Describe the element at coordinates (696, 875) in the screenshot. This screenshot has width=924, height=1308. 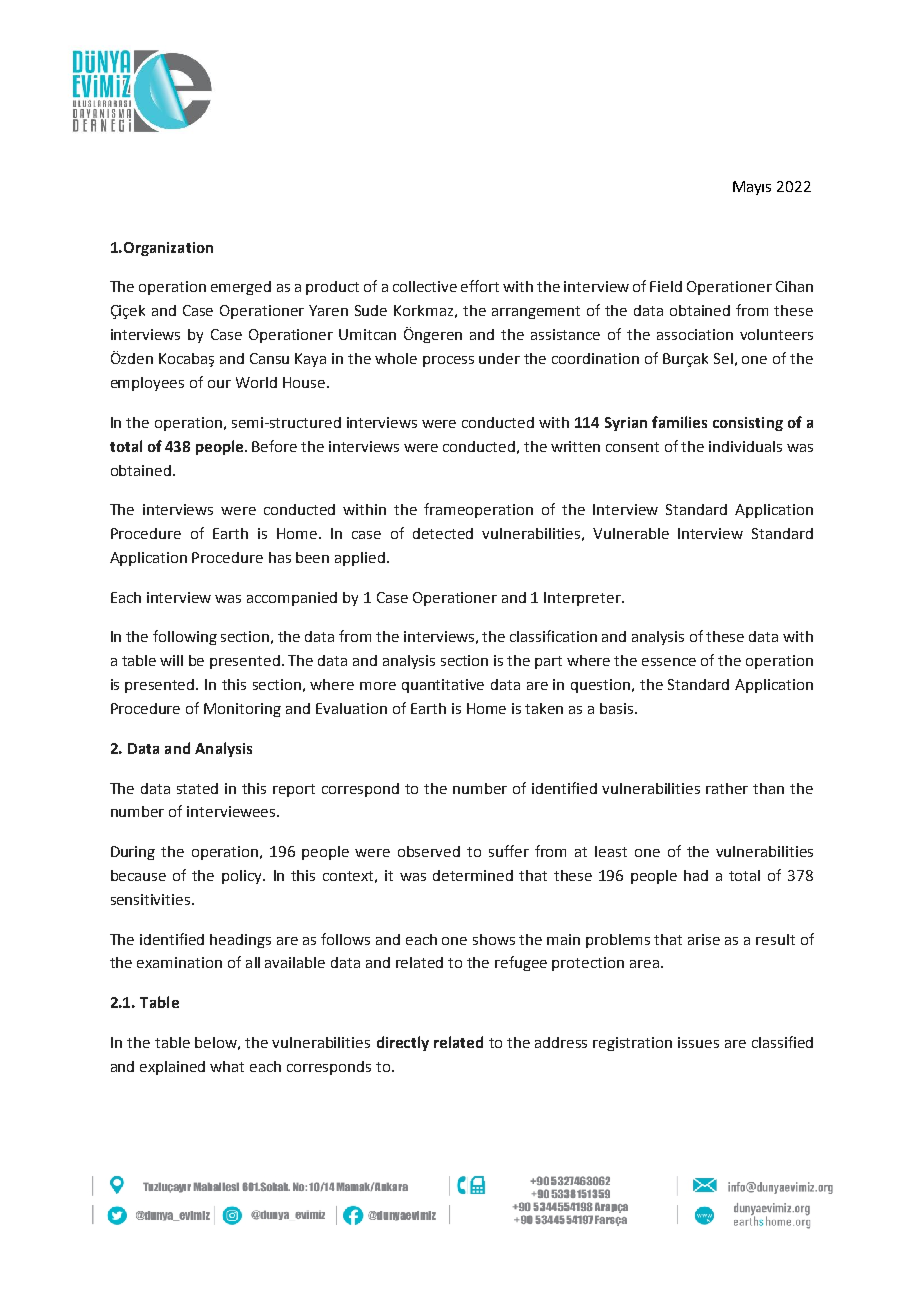
I see `had` at that location.
